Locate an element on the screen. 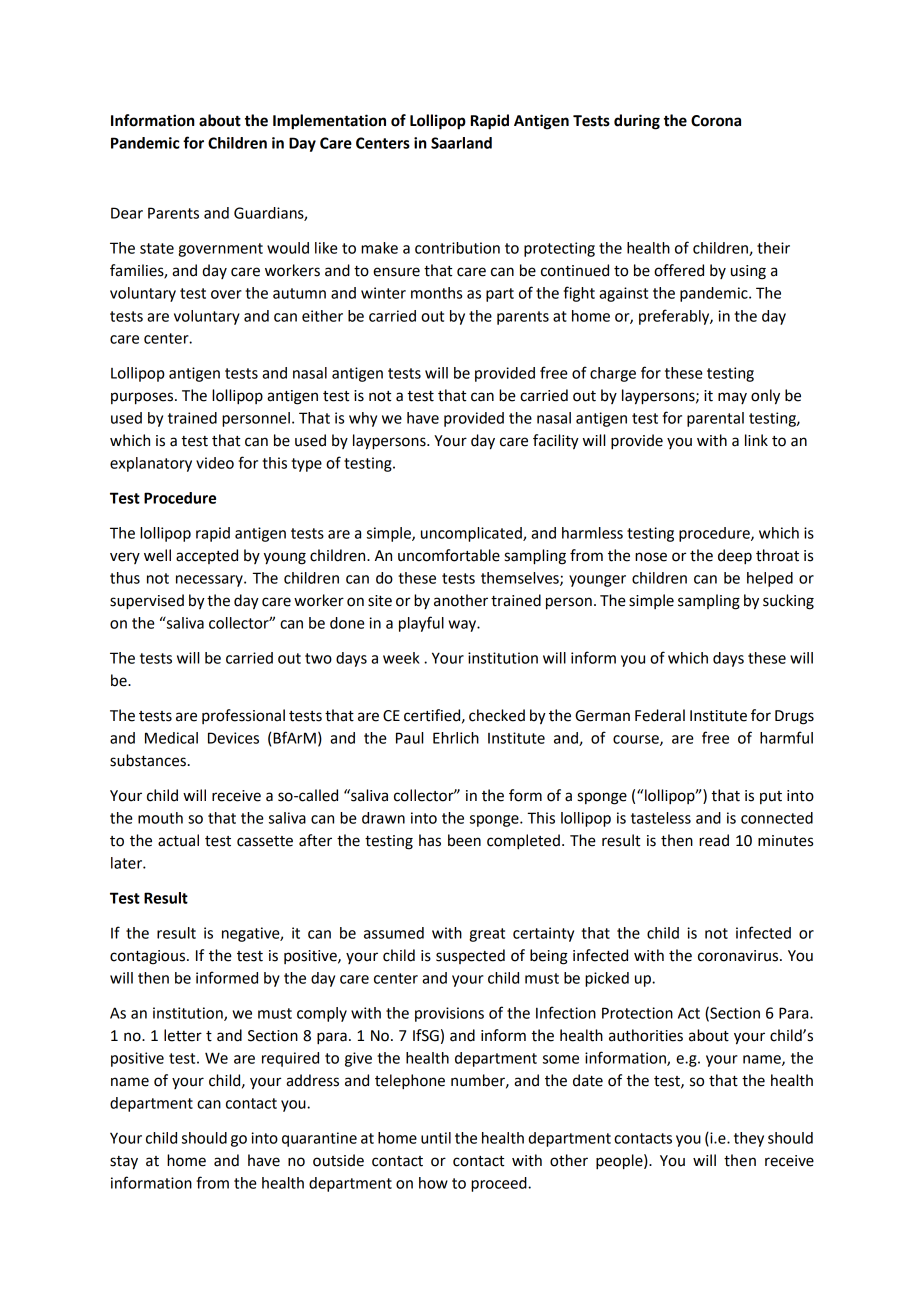  actual is located at coordinates (178, 840).
